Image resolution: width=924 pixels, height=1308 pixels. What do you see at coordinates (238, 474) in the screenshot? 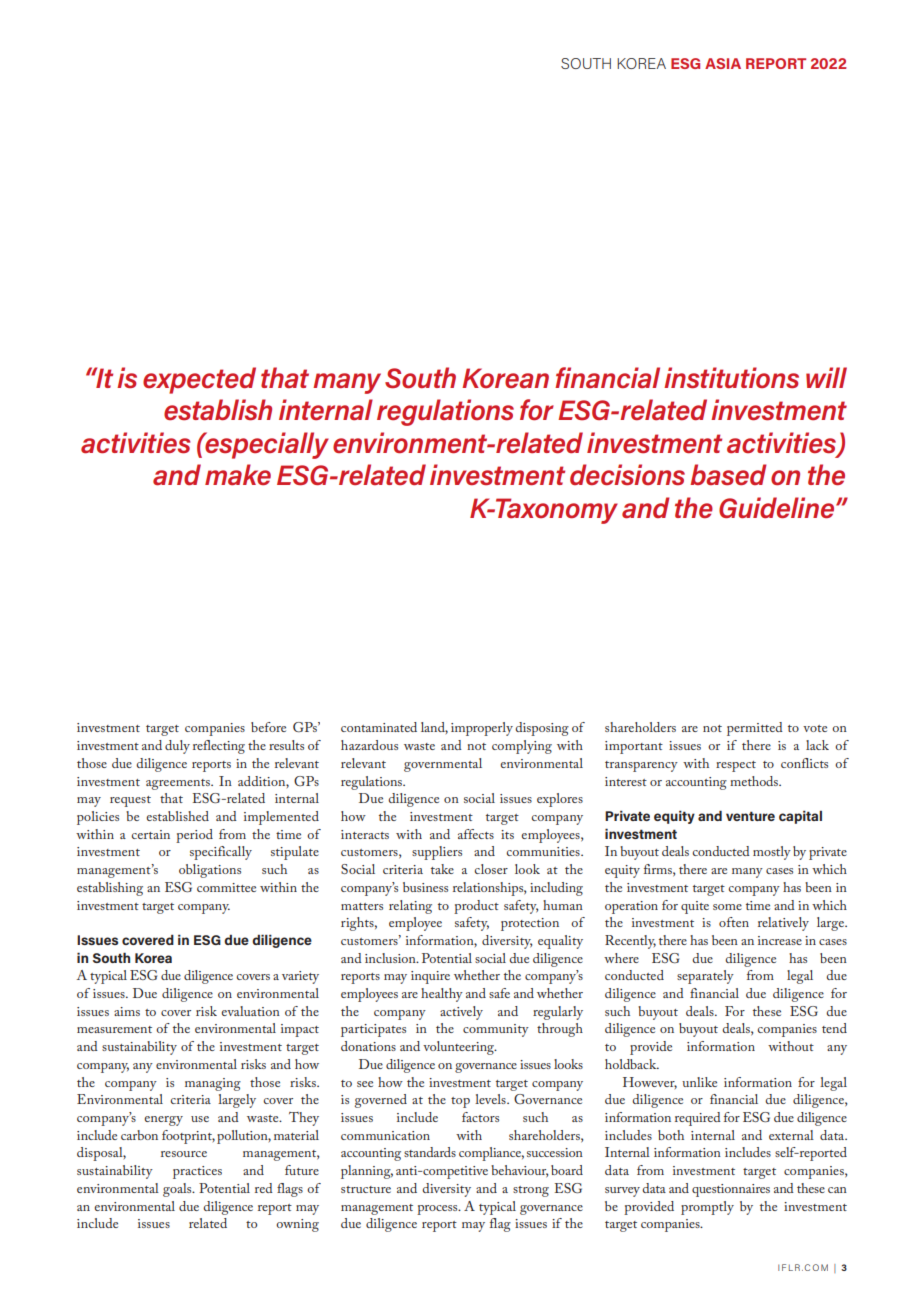
I see `make` at bounding box center [238, 474].
